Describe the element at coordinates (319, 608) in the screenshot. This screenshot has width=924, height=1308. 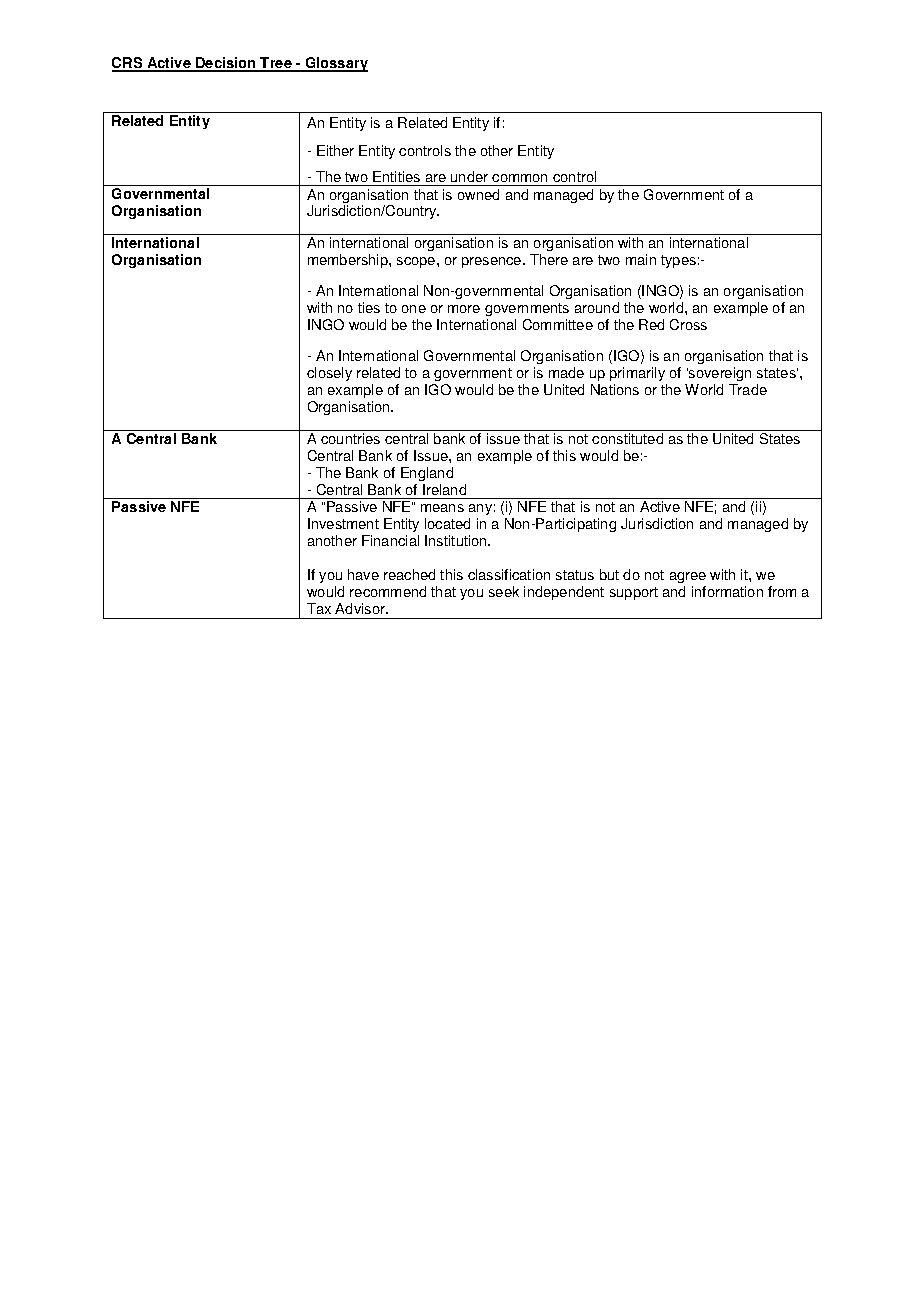
I see `Tax` at that location.
